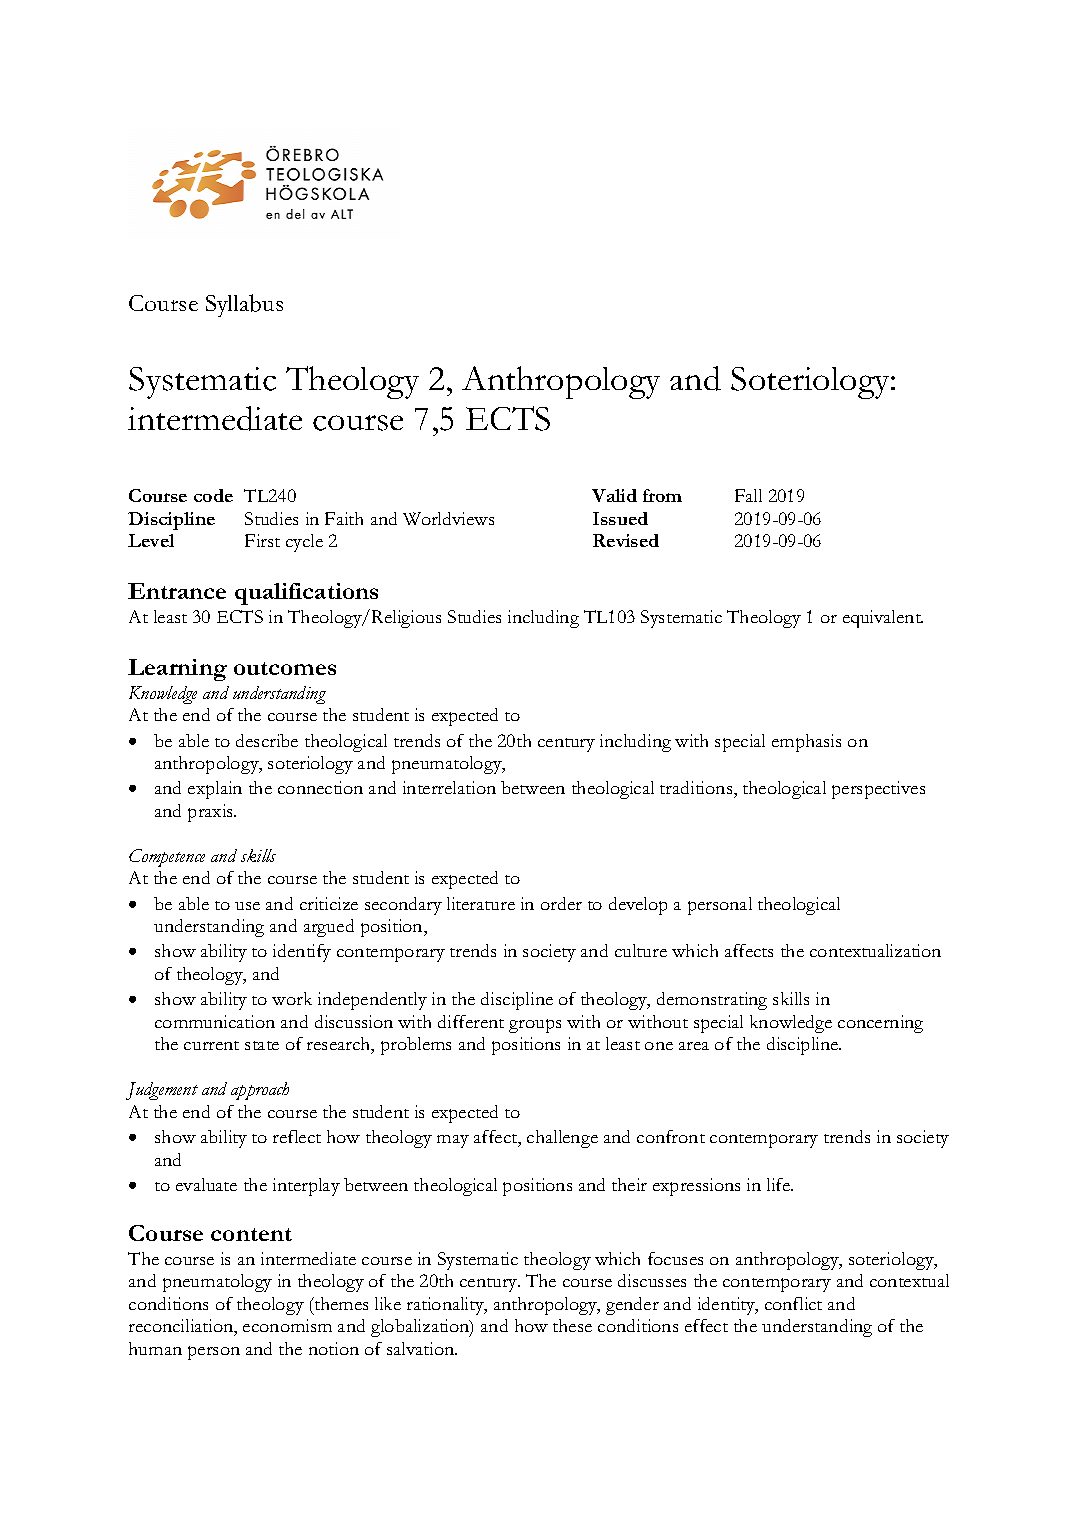 The image size is (1082, 1531). I want to click on approach, so click(260, 1091).
